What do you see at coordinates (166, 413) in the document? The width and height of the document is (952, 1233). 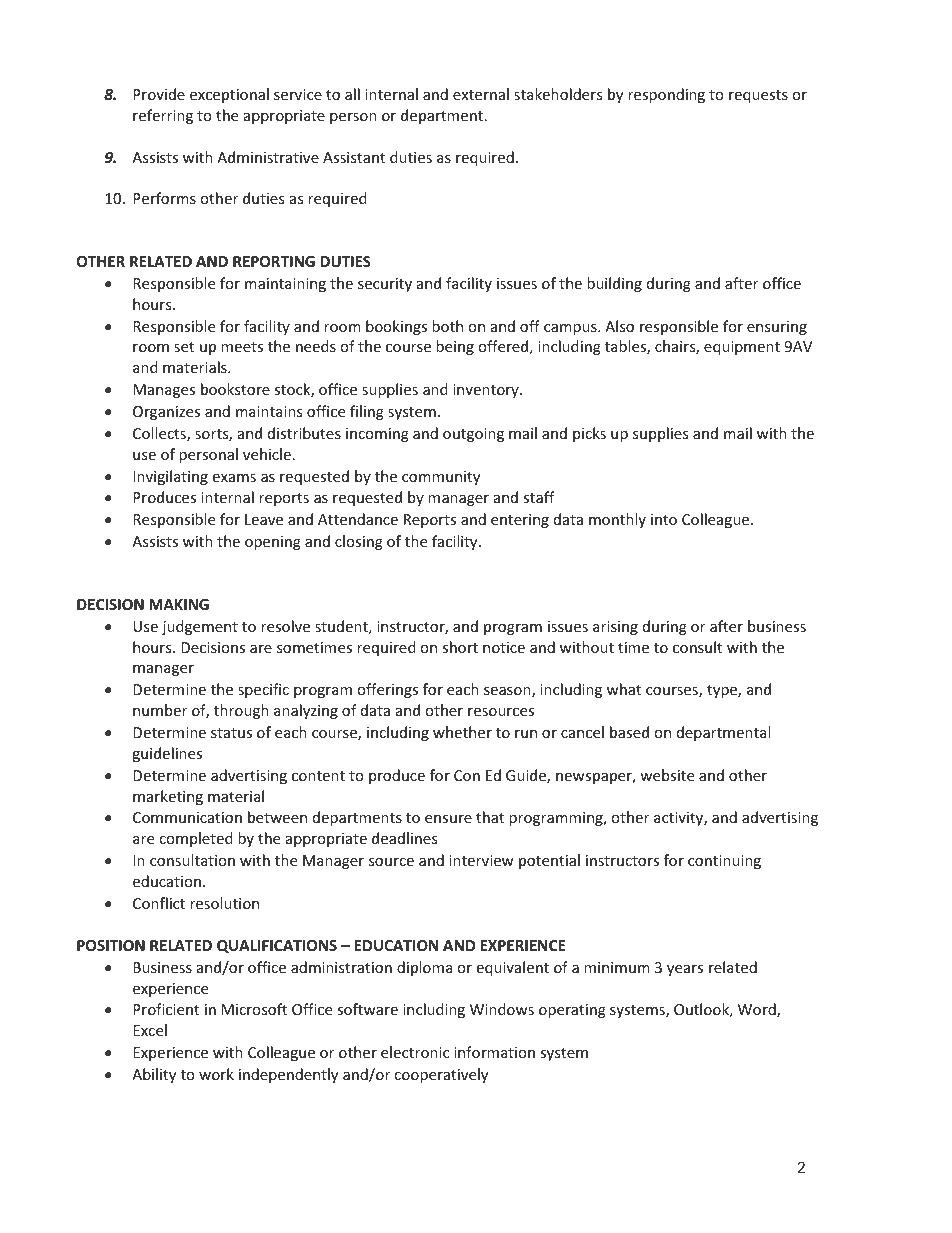 I see `Organizes` at bounding box center [166, 413].
